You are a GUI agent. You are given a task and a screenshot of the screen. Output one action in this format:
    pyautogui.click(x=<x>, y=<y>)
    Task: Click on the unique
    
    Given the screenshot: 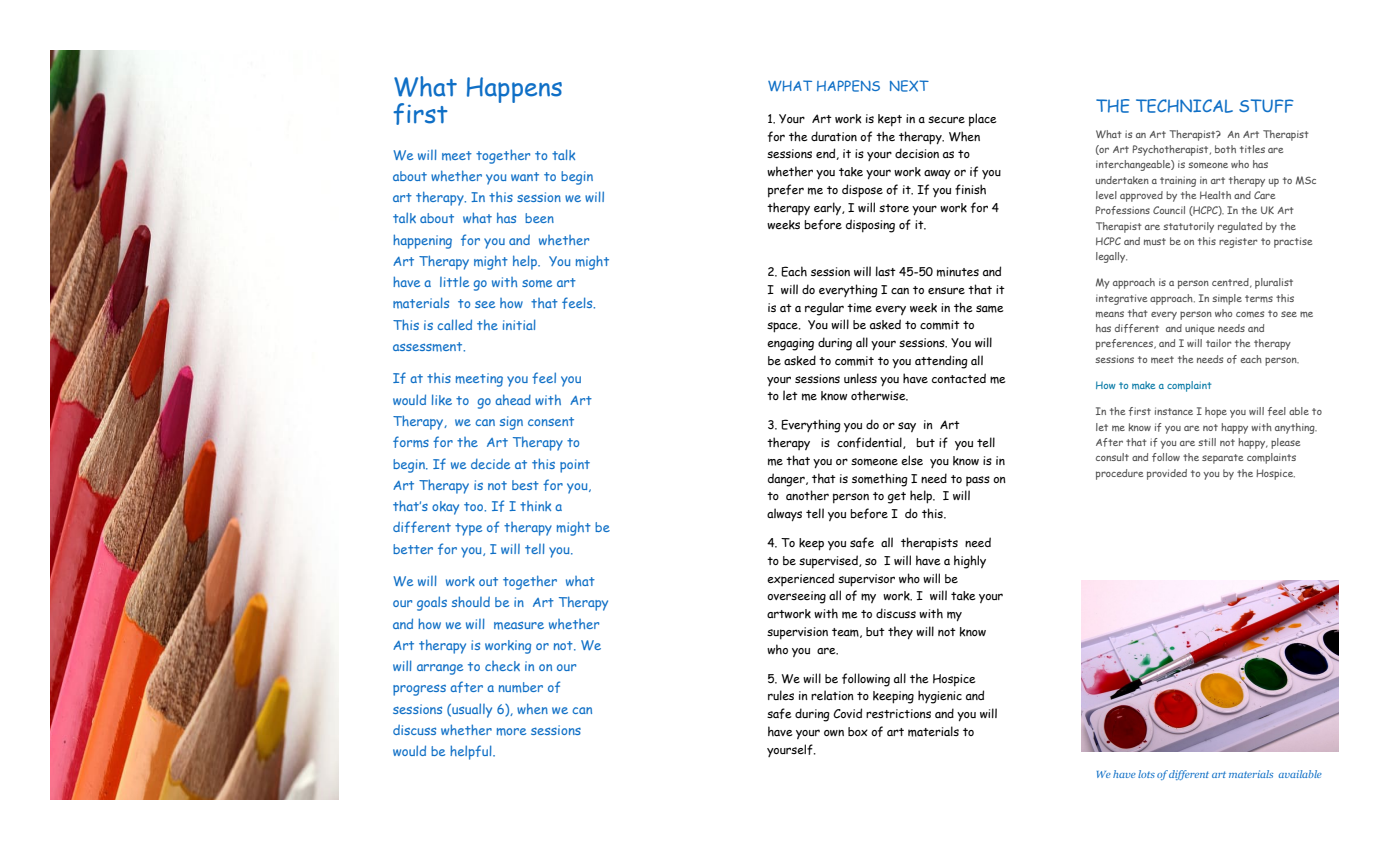 What is the action you would take?
    pyautogui.click(x=1200, y=329)
